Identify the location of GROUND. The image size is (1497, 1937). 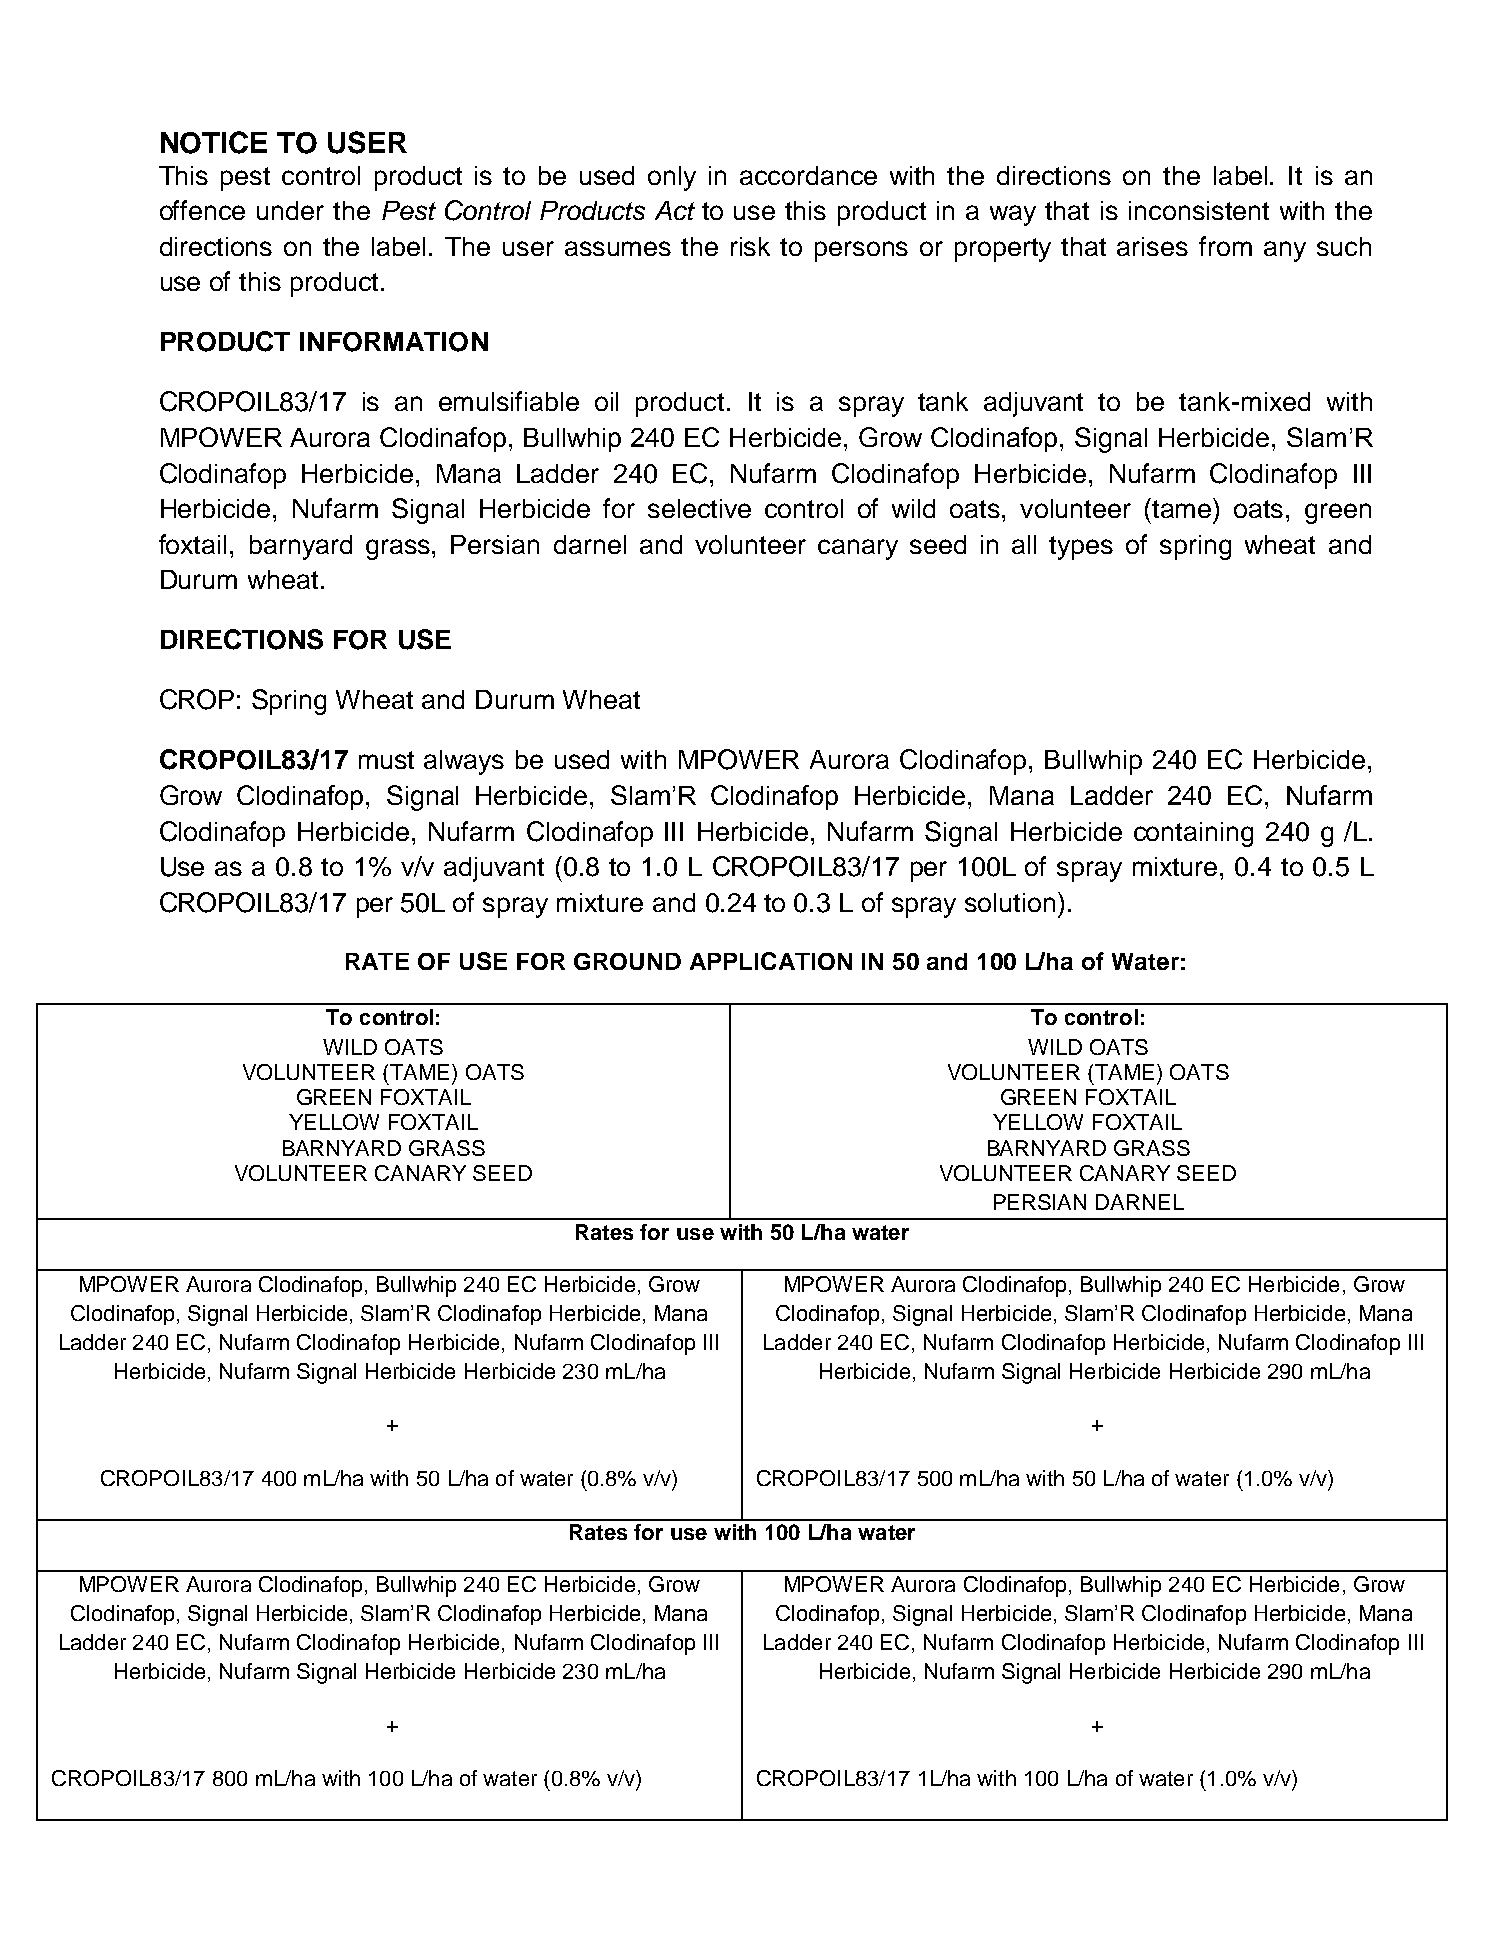
(627, 961).
